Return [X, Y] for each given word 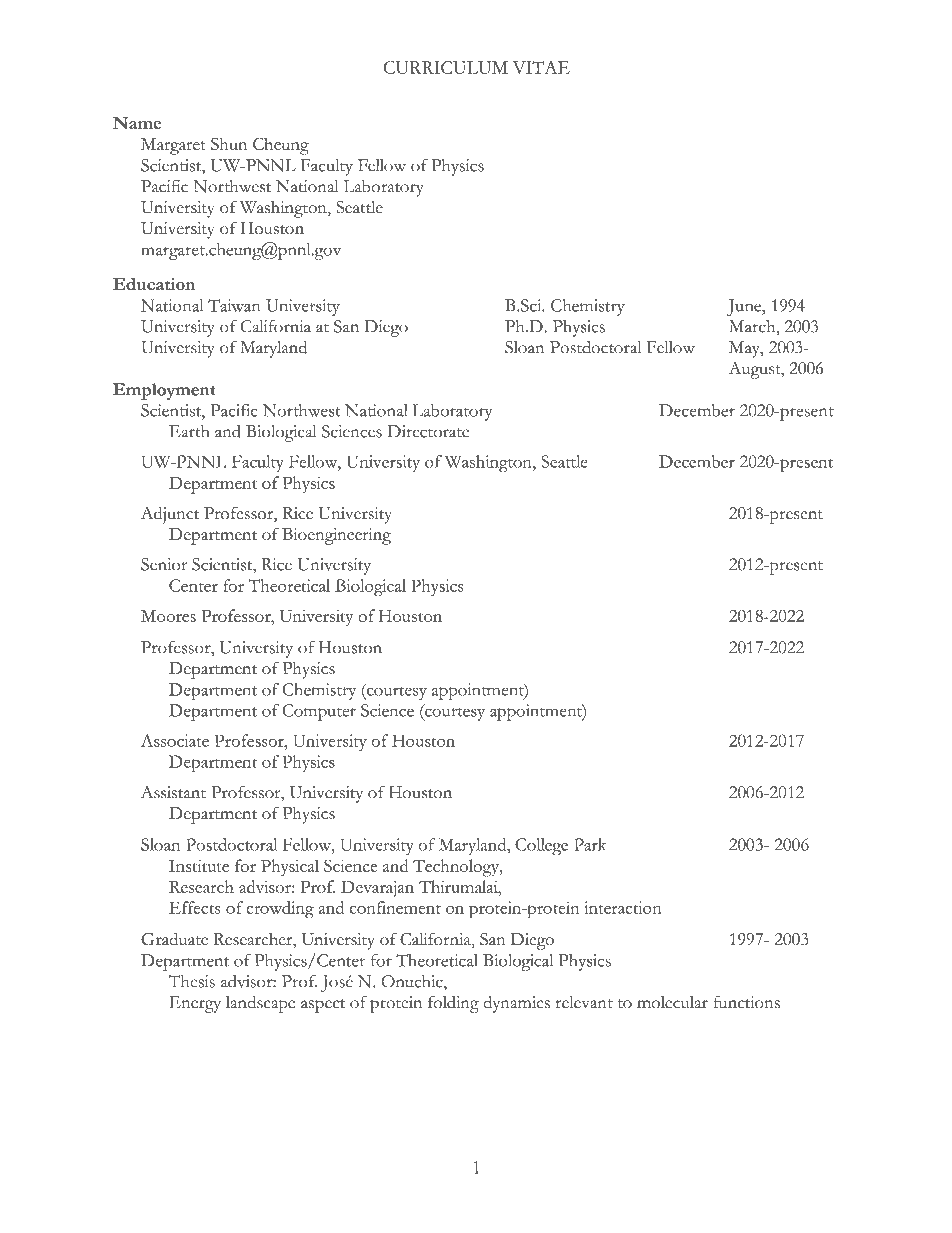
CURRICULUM [445, 67]
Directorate [428, 431]
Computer [319, 712]
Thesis [192, 981]
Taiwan [234, 305]
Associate [175, 740]
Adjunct [170, 515]
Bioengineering [336, 536]
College [541, 847]
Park [590, 844]
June [745, 307]
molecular [672, 1002]
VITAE [541, 67]
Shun [229, 143]
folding [453, 1004]
